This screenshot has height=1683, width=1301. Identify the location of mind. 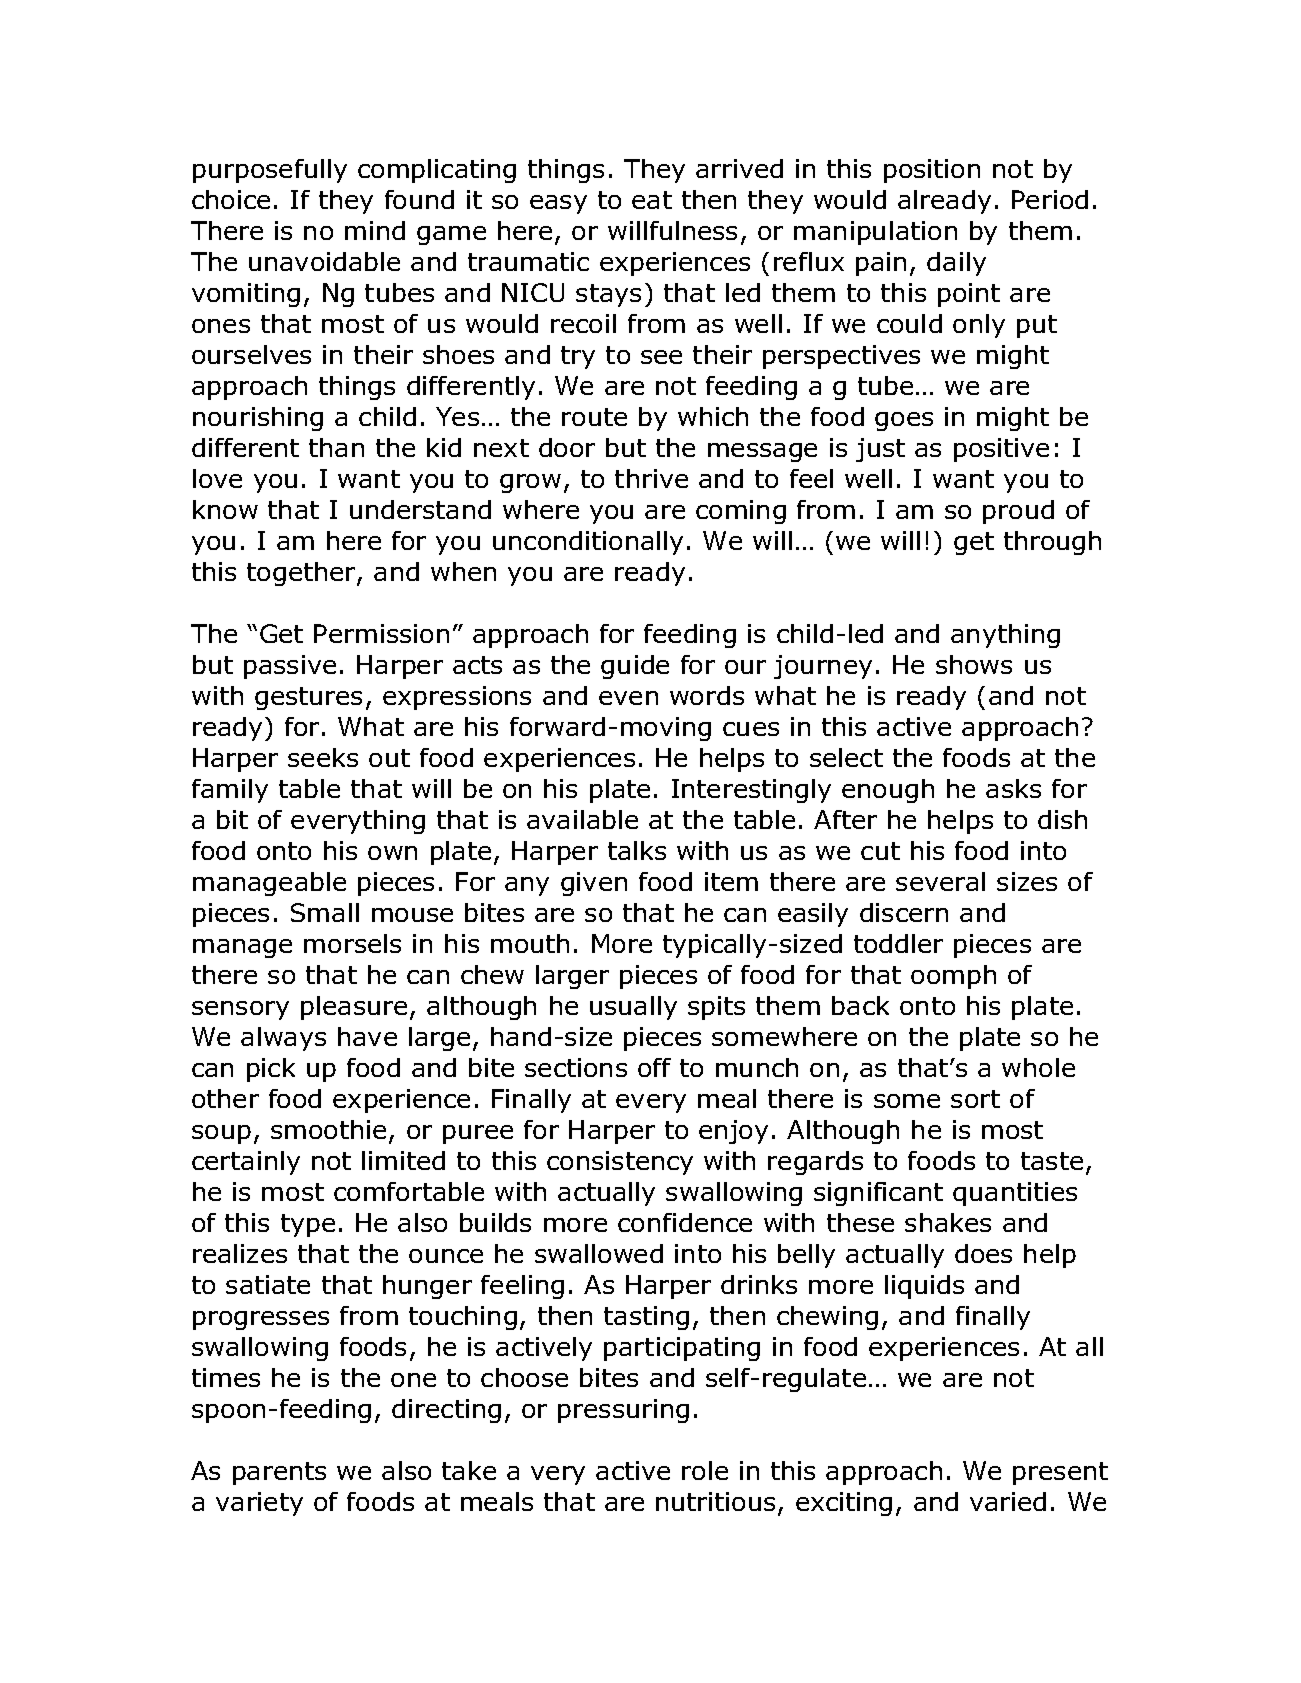
(375, 230).
